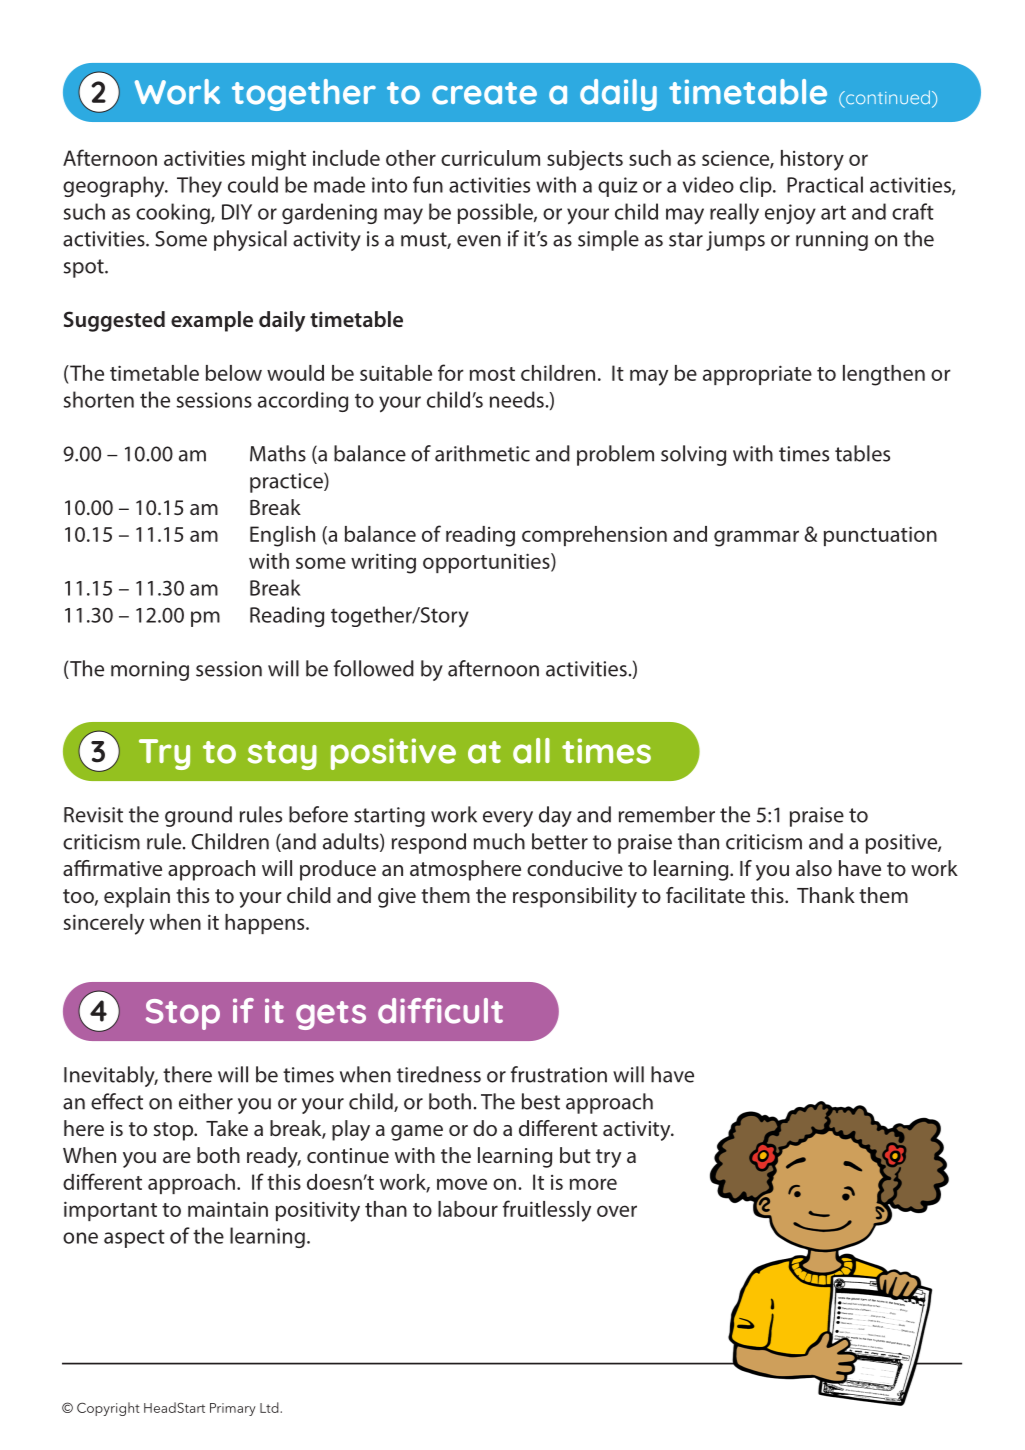 The height and width of the screenshot is (1450, 1025). I want to click on They, so click(199, 186).
